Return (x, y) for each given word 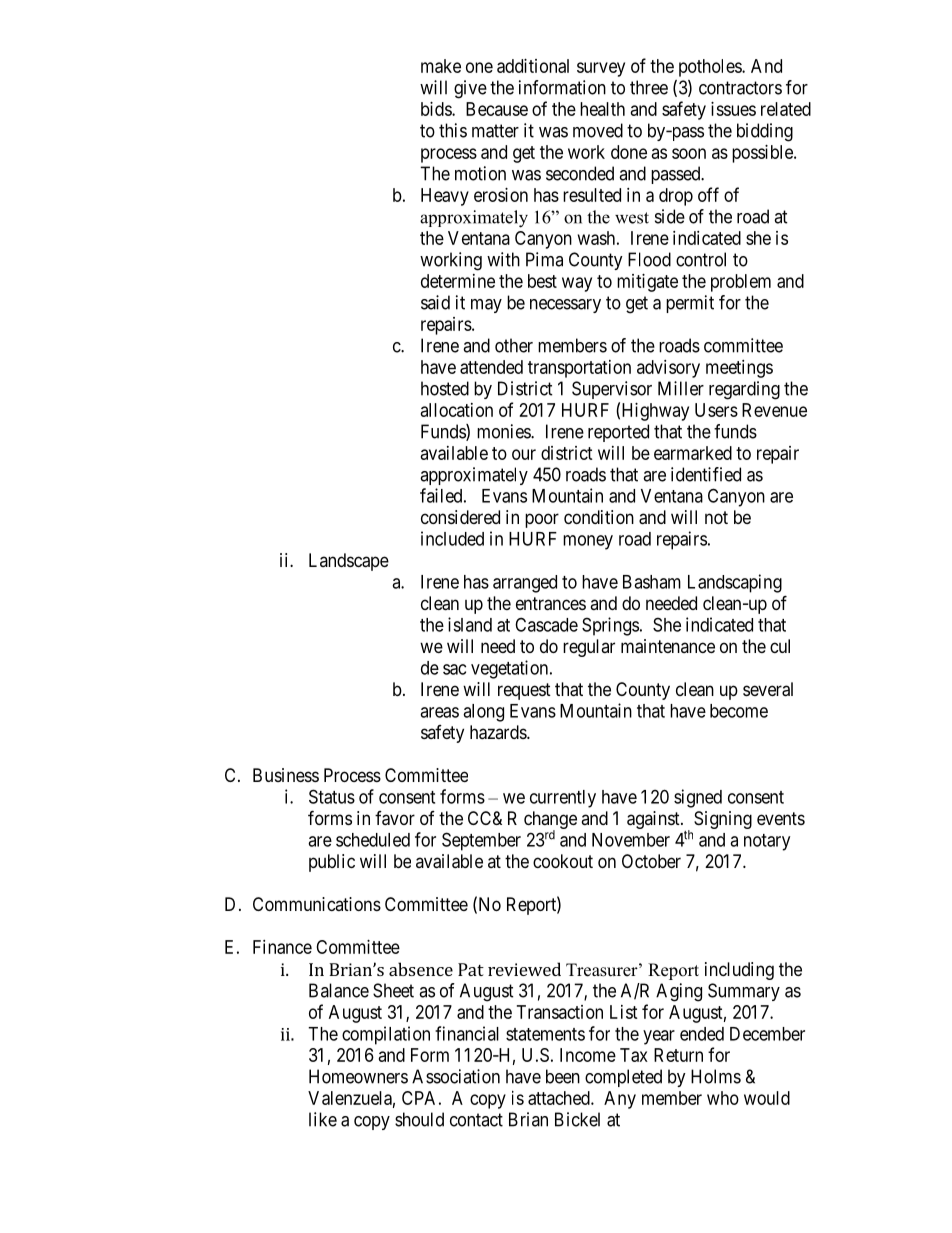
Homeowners (358, 1076)
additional (533, 66)
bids (437, 109)
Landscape (349, 562)
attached (560, 1098)
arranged (525, 584)
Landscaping (735, 583)
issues (733, 109)
